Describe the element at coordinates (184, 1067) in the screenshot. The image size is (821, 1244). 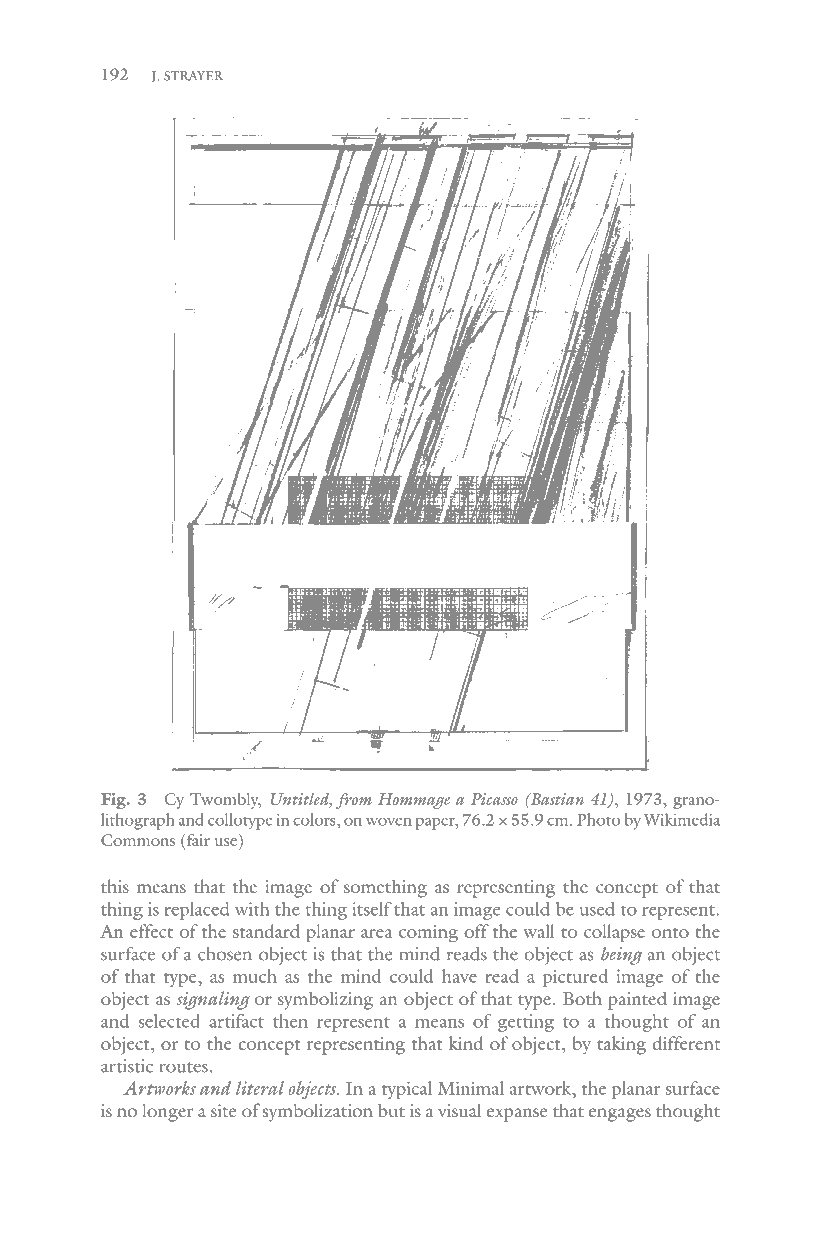
I see `routes` at that location.
